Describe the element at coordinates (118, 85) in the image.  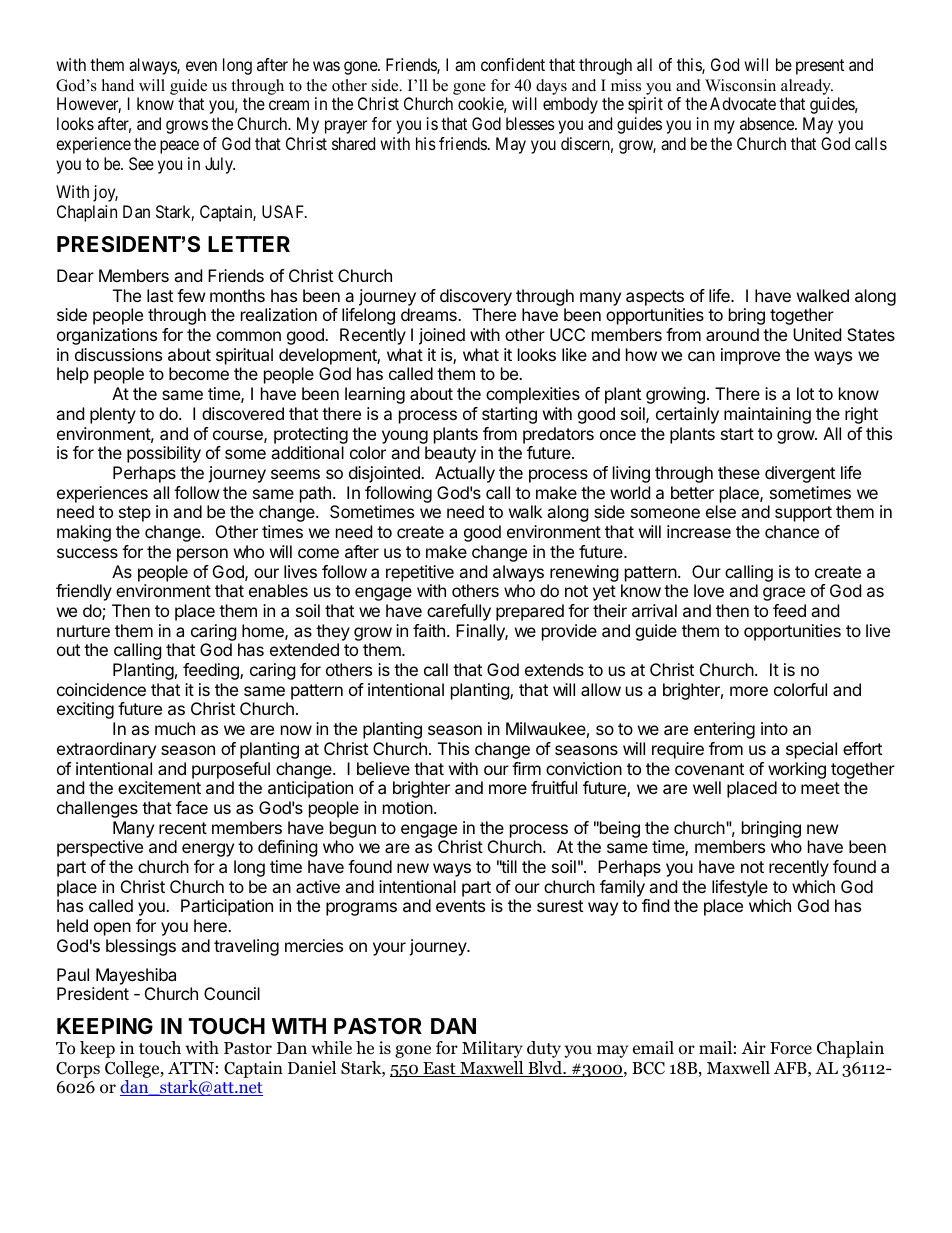
I see `hand` at that location.
